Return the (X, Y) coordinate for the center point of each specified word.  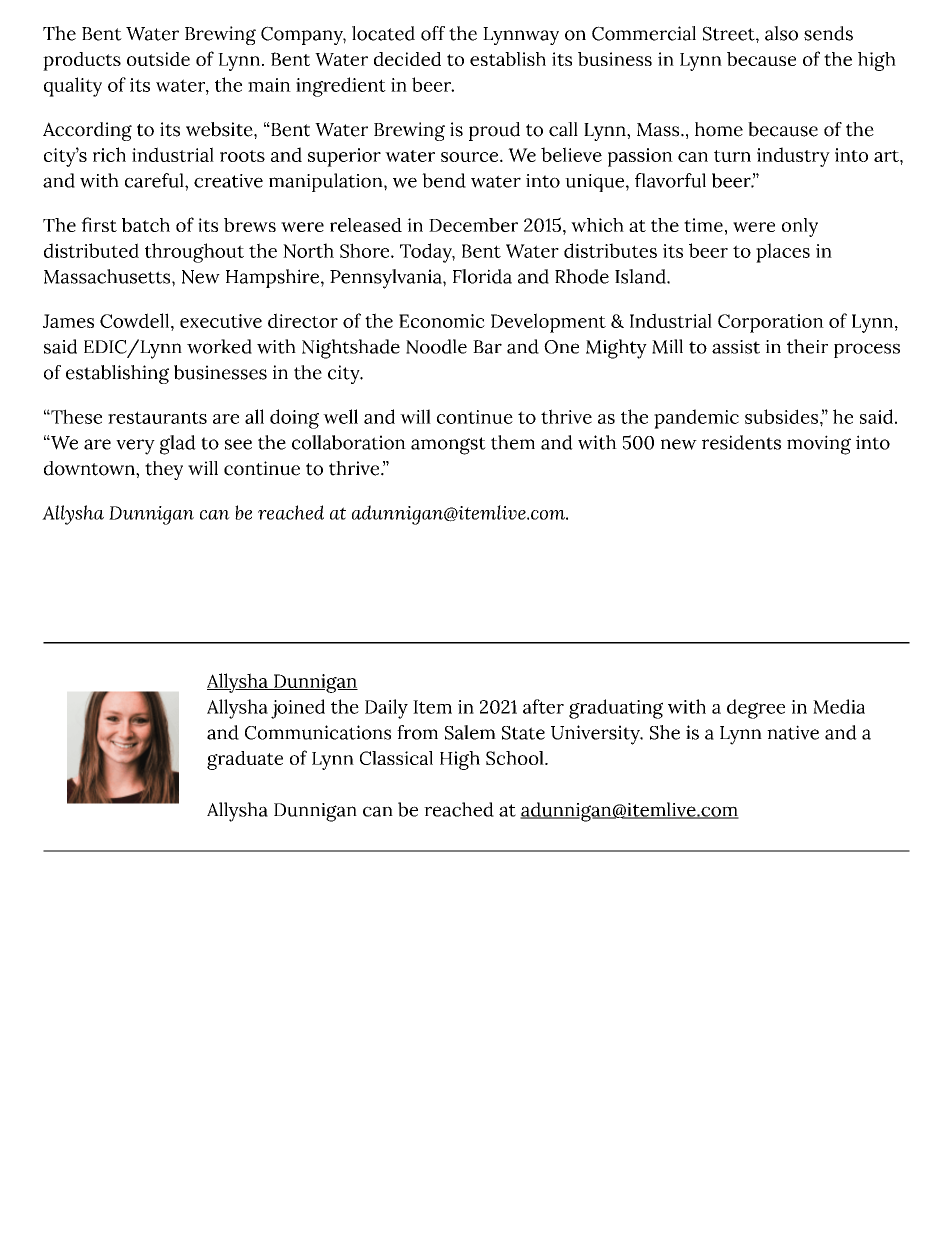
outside (158, 59)
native (793, 732)
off (433, 33)
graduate (245, 760)
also (781, 33)
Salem (470, 732)
